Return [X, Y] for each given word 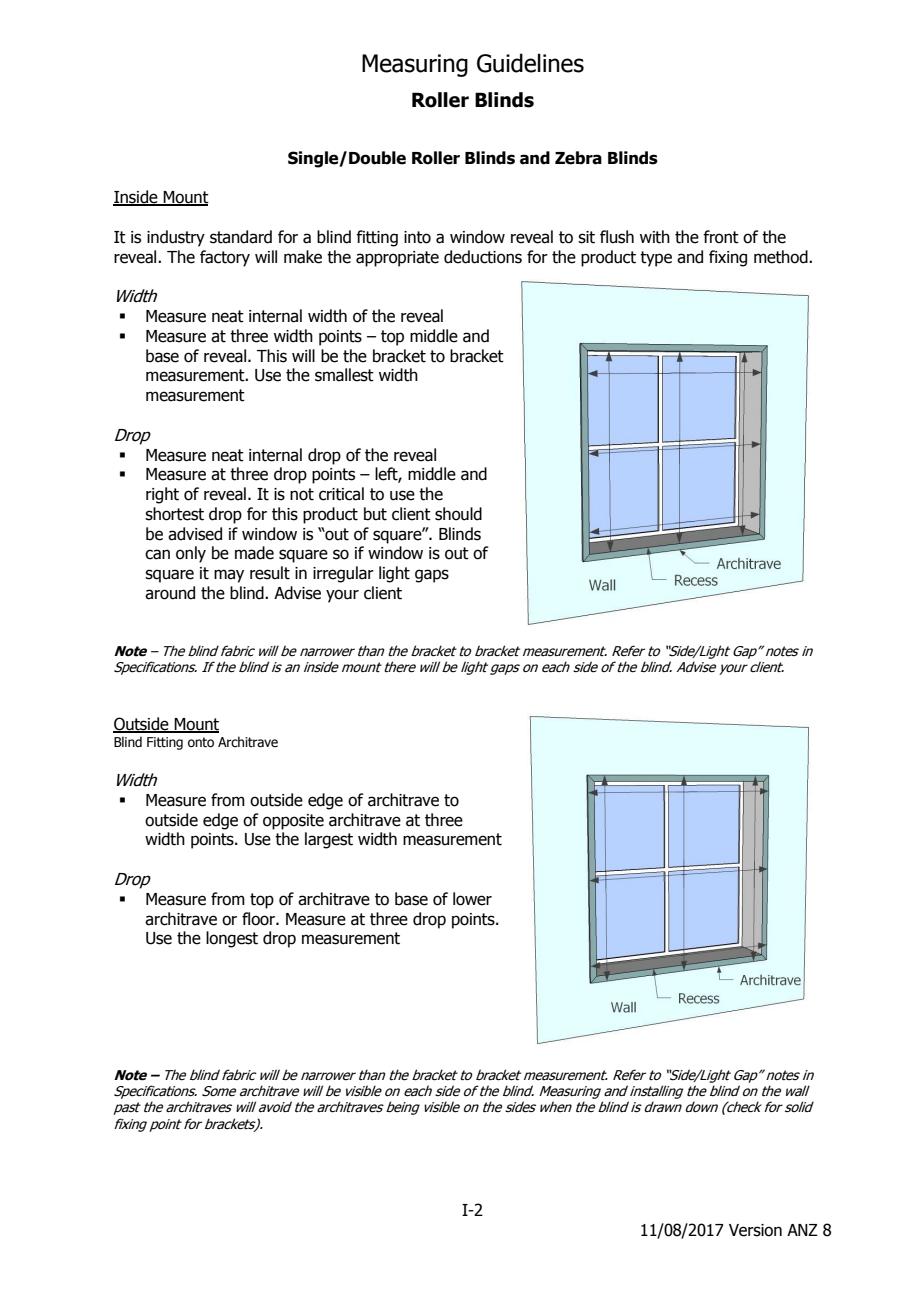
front [721, 237]
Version [755, 1230]
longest [232, 939]
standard [241, 237]
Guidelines [530, 63]
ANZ [802, 1230]
